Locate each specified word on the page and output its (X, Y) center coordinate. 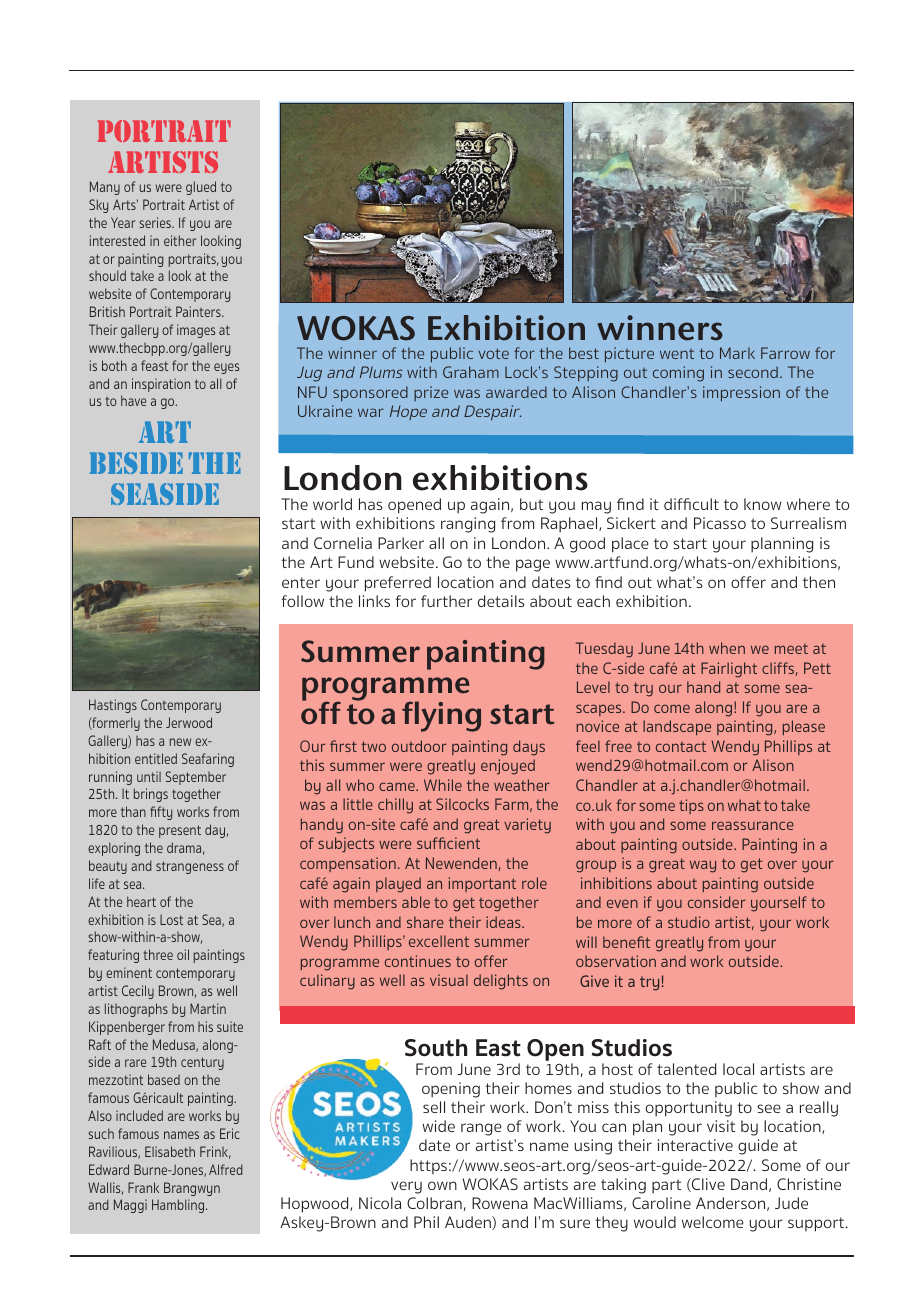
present (180, 831)
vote (493, 353)
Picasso (720, 523)
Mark (737, 353)
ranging (468, 525)
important (482, 884)
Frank (143, 1187)
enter (301, 582)
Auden (469, 1223)
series (156, 222)
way (703, 866)
